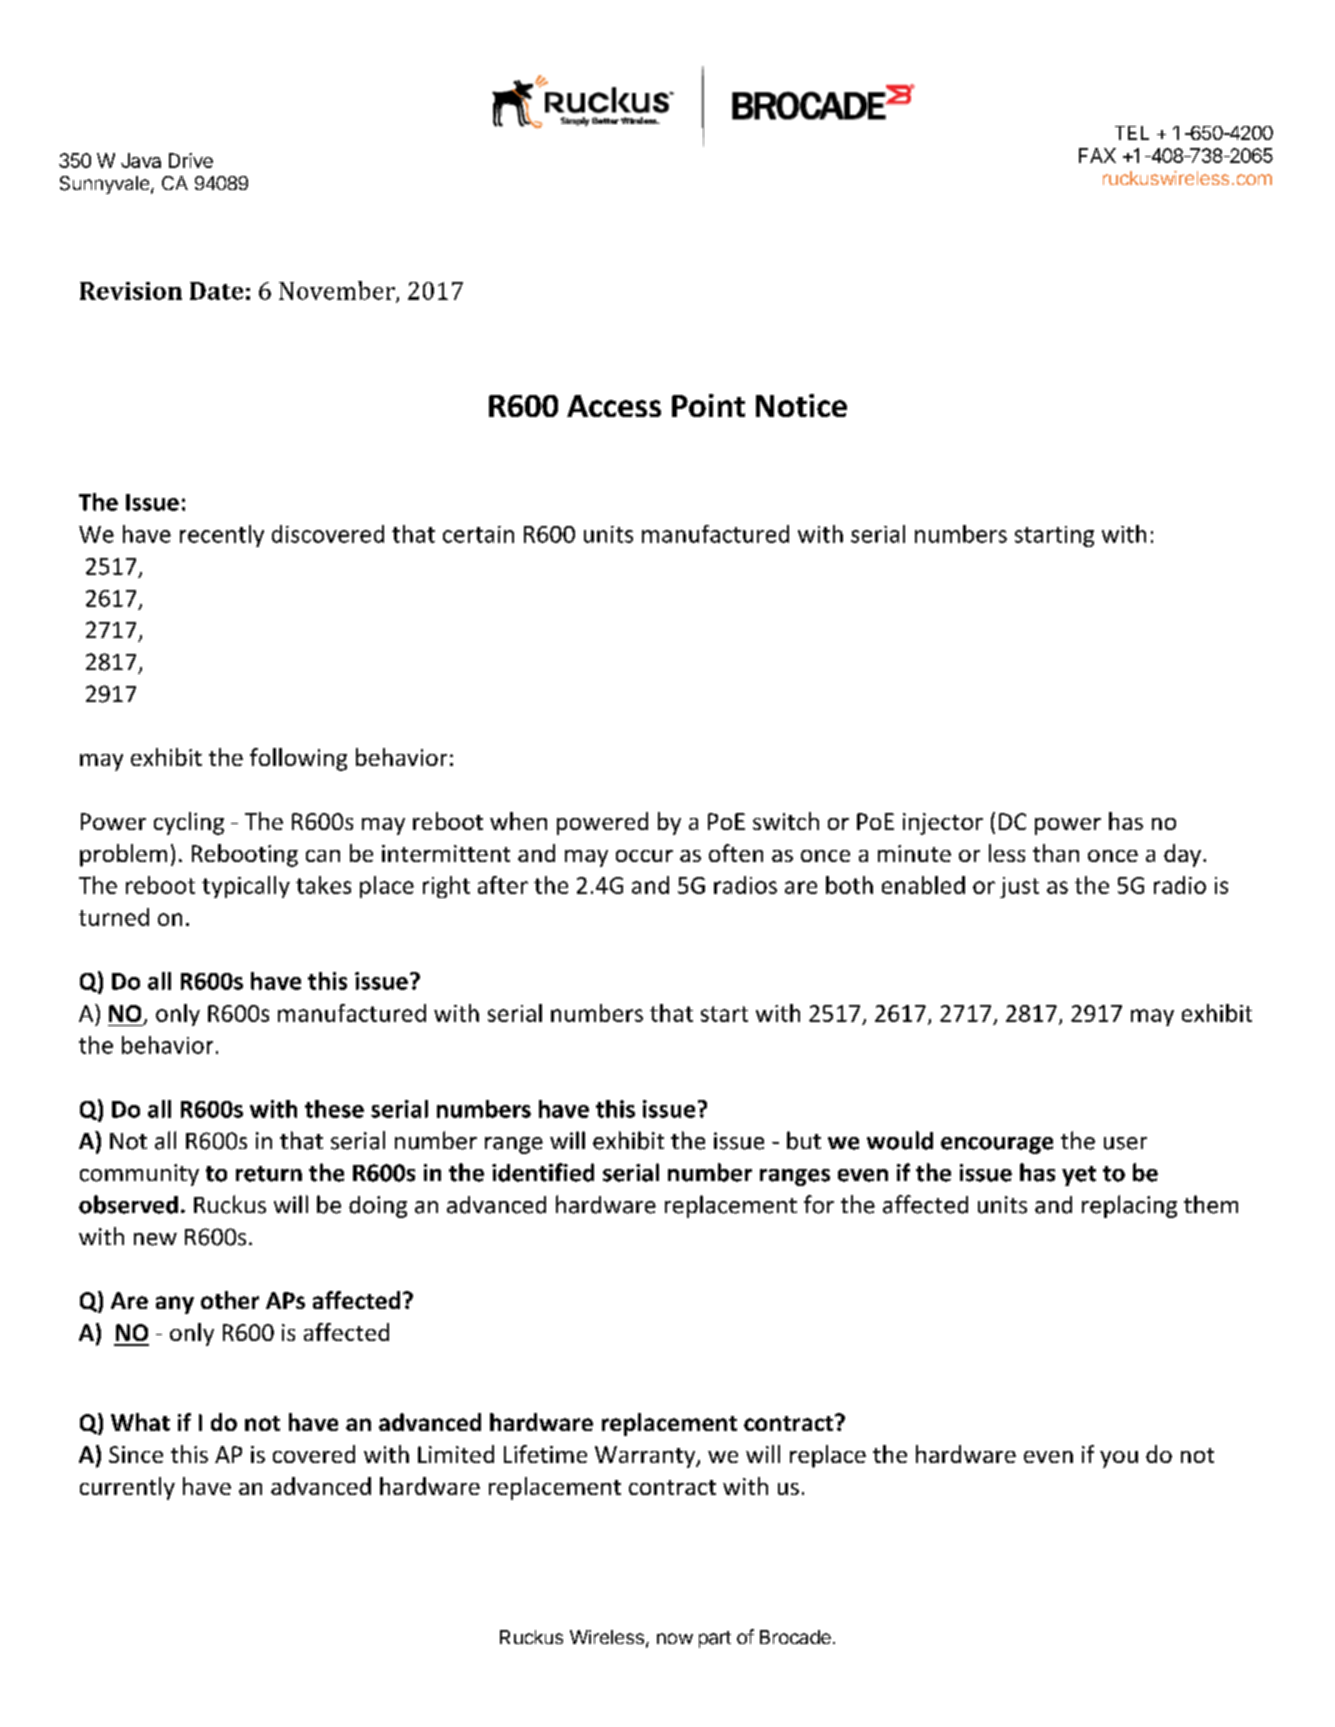  Describe the element at coordinates (269, 1174) in the screenshot. I see `return` at that location.
